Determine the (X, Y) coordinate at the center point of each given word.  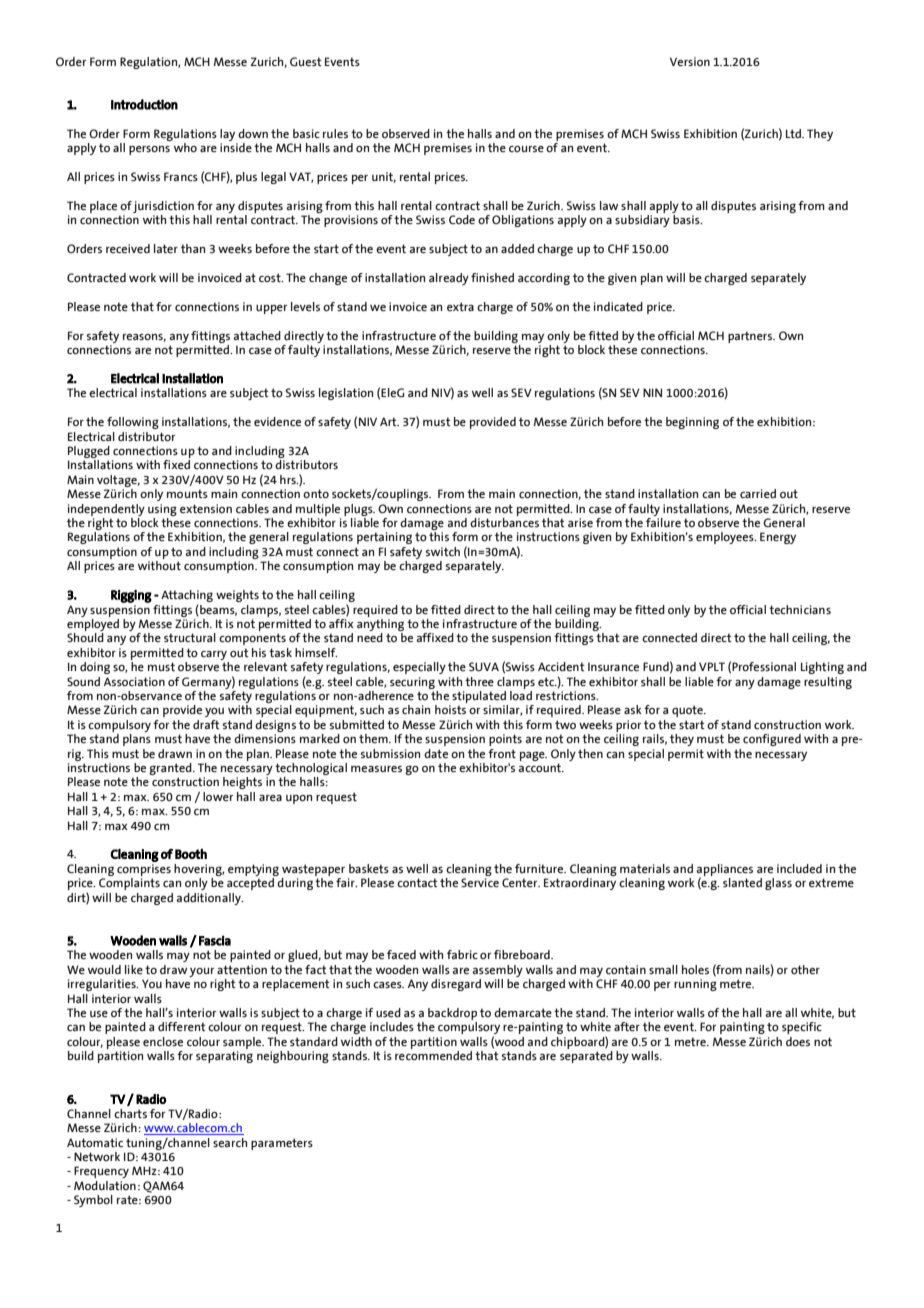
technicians (800, 609)
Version (690, 61)
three (479, 681)
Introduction (144, 104)
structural (190, 638)
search (230, 1142)
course (526, 149)
